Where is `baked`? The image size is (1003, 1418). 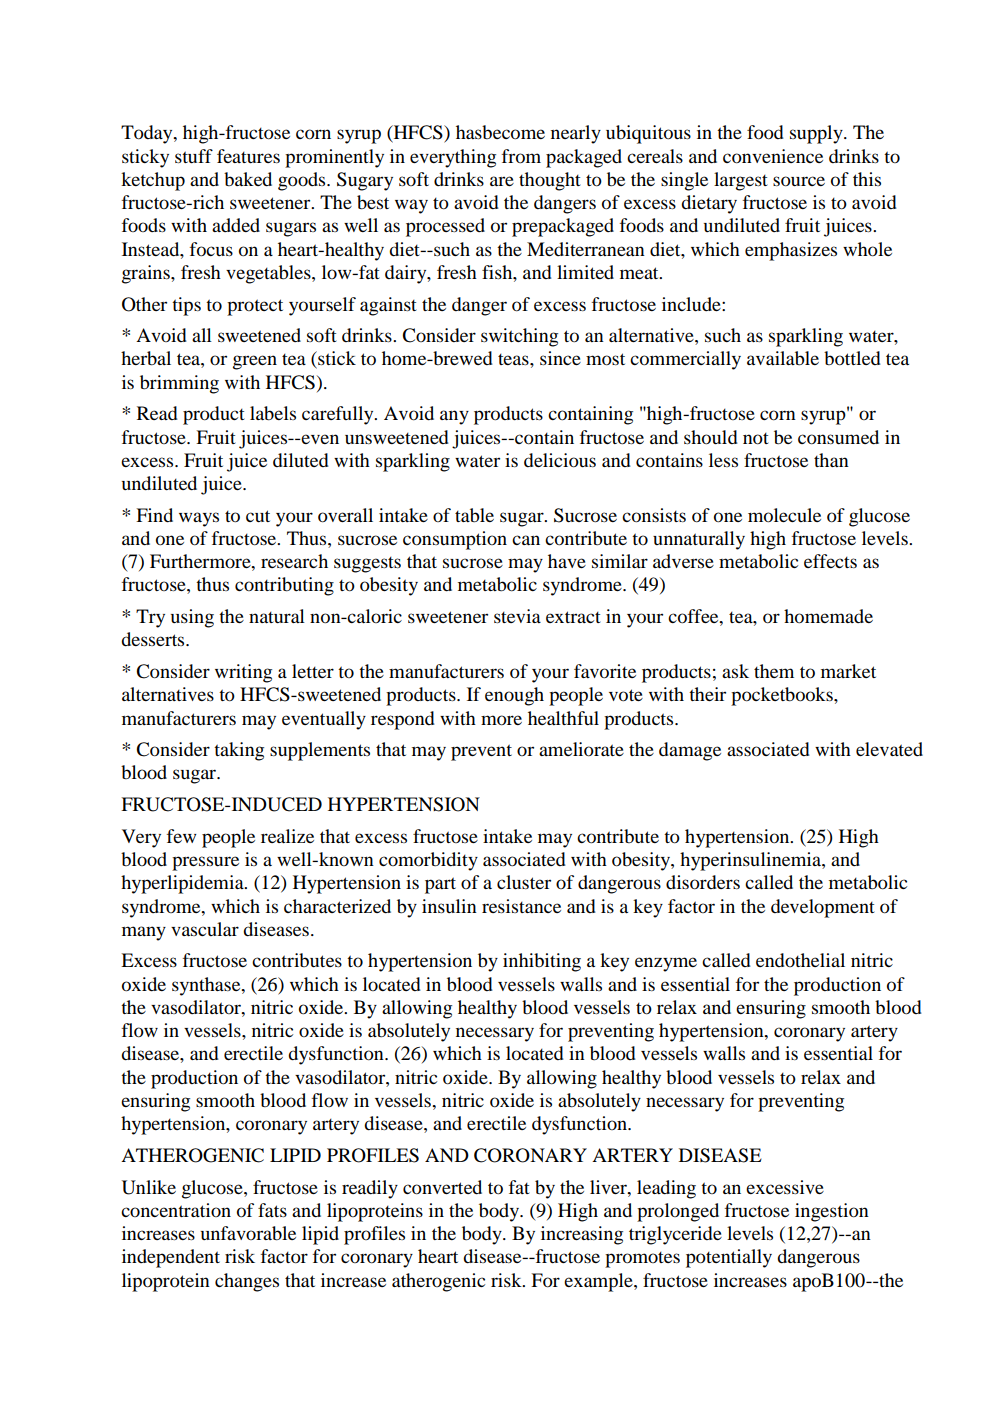
baked is located at coordinates (248, 179).
